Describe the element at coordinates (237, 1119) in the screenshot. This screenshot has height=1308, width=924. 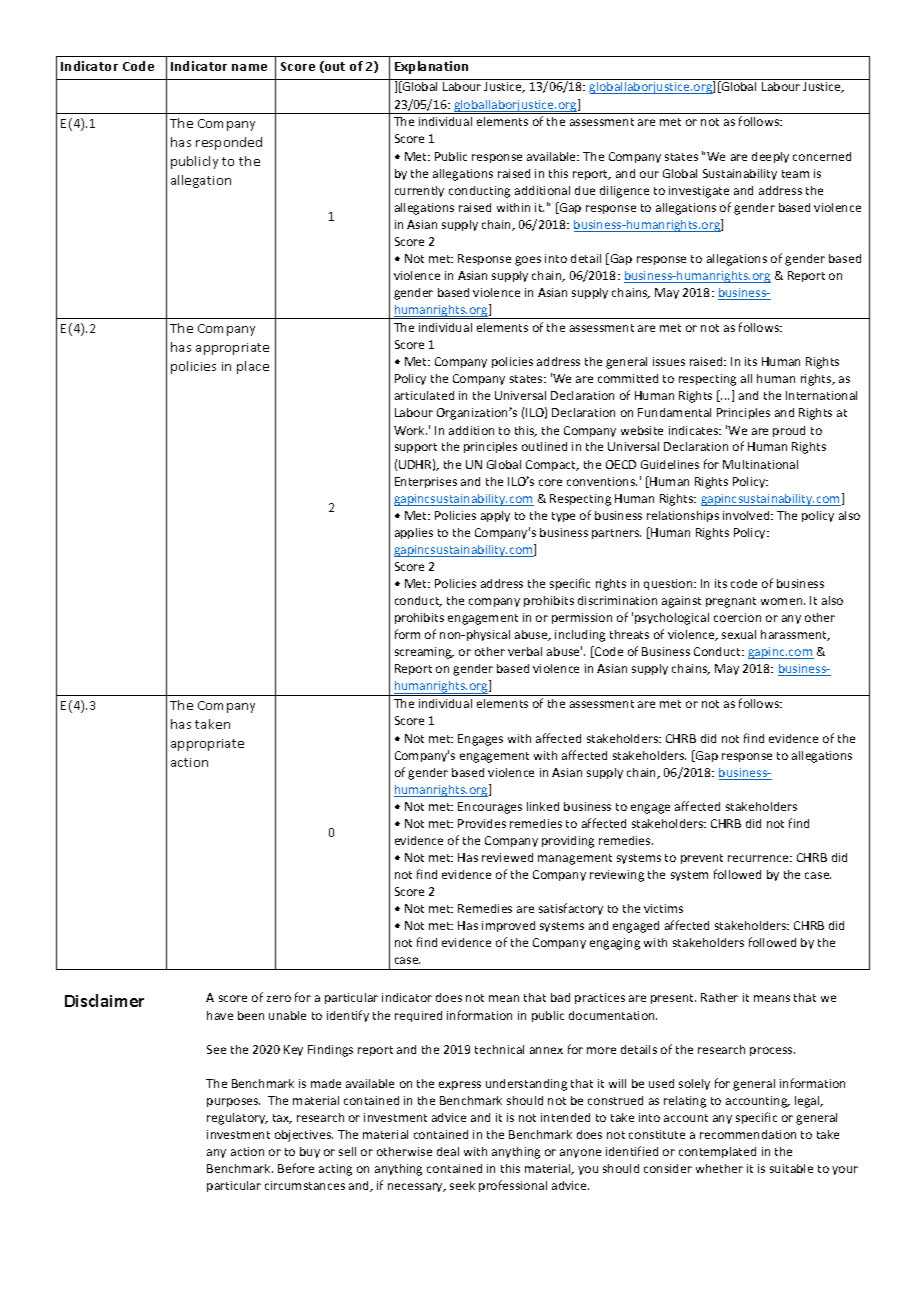
I see `regulatory` at that location.
